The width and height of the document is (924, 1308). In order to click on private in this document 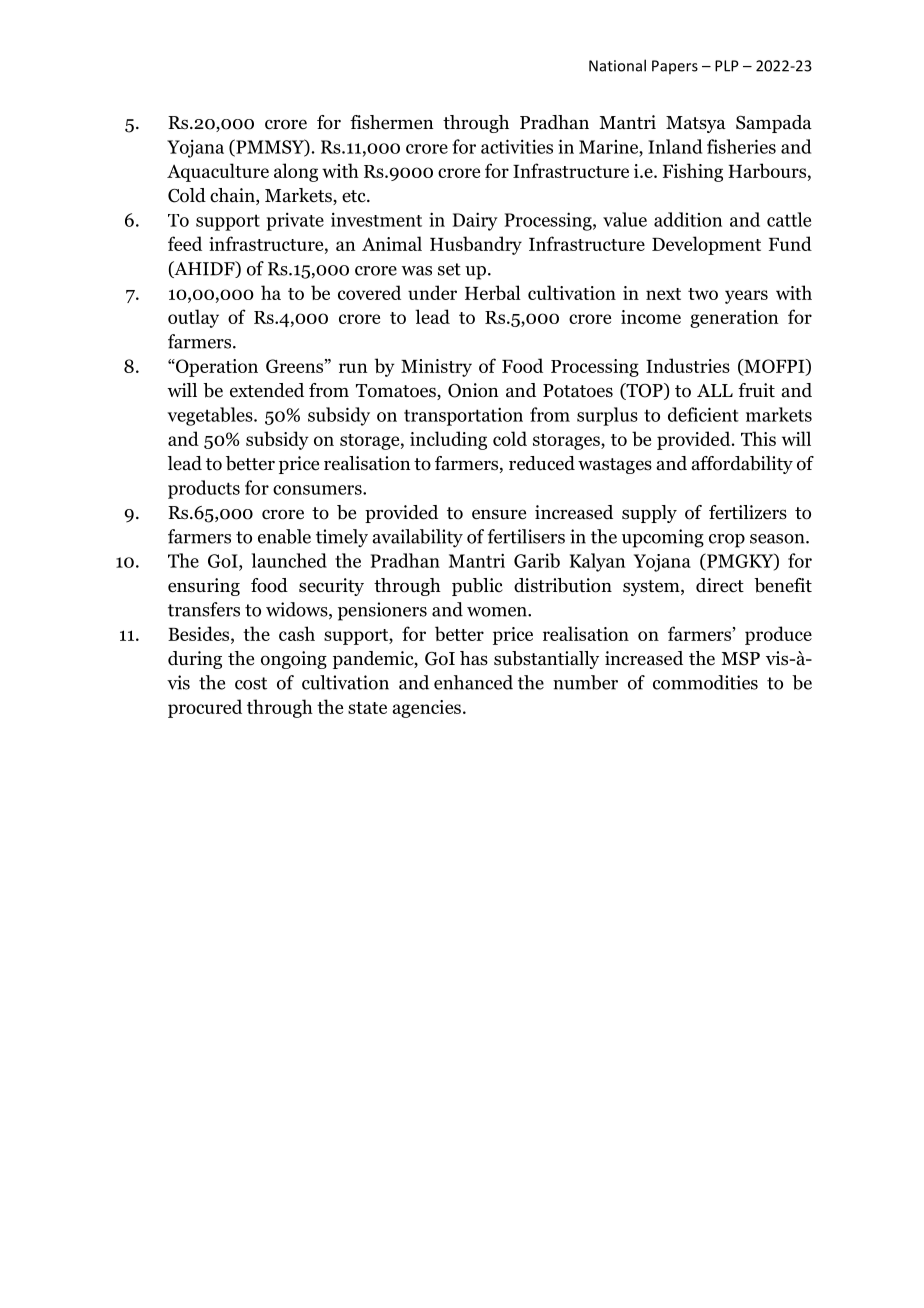, I will do `click(295, 221)`.
